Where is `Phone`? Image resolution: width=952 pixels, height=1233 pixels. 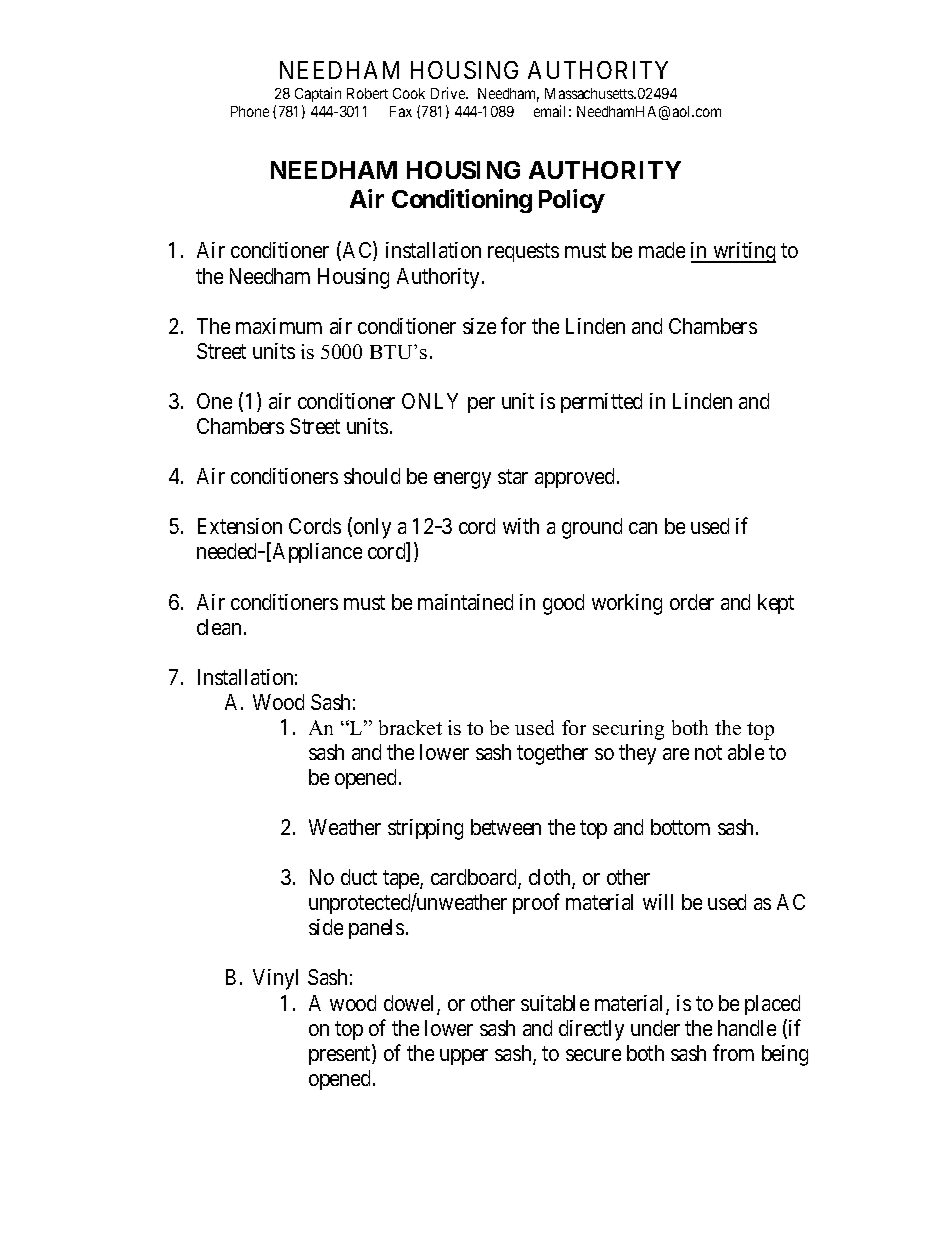 Phone is located at coordinates (250, 111).
